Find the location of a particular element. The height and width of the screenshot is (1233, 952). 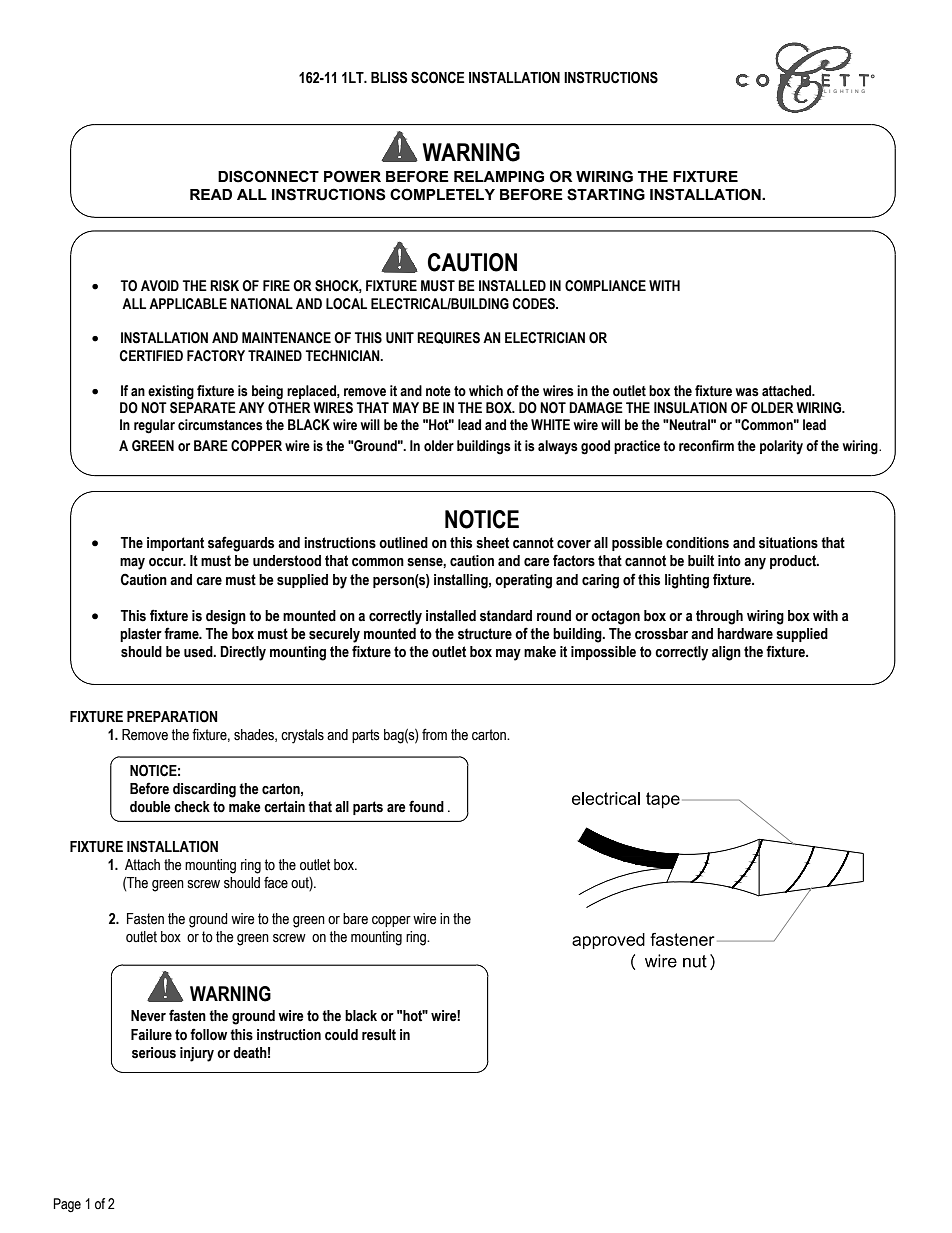

PREPARATION is located at coordinates (172, 716).
